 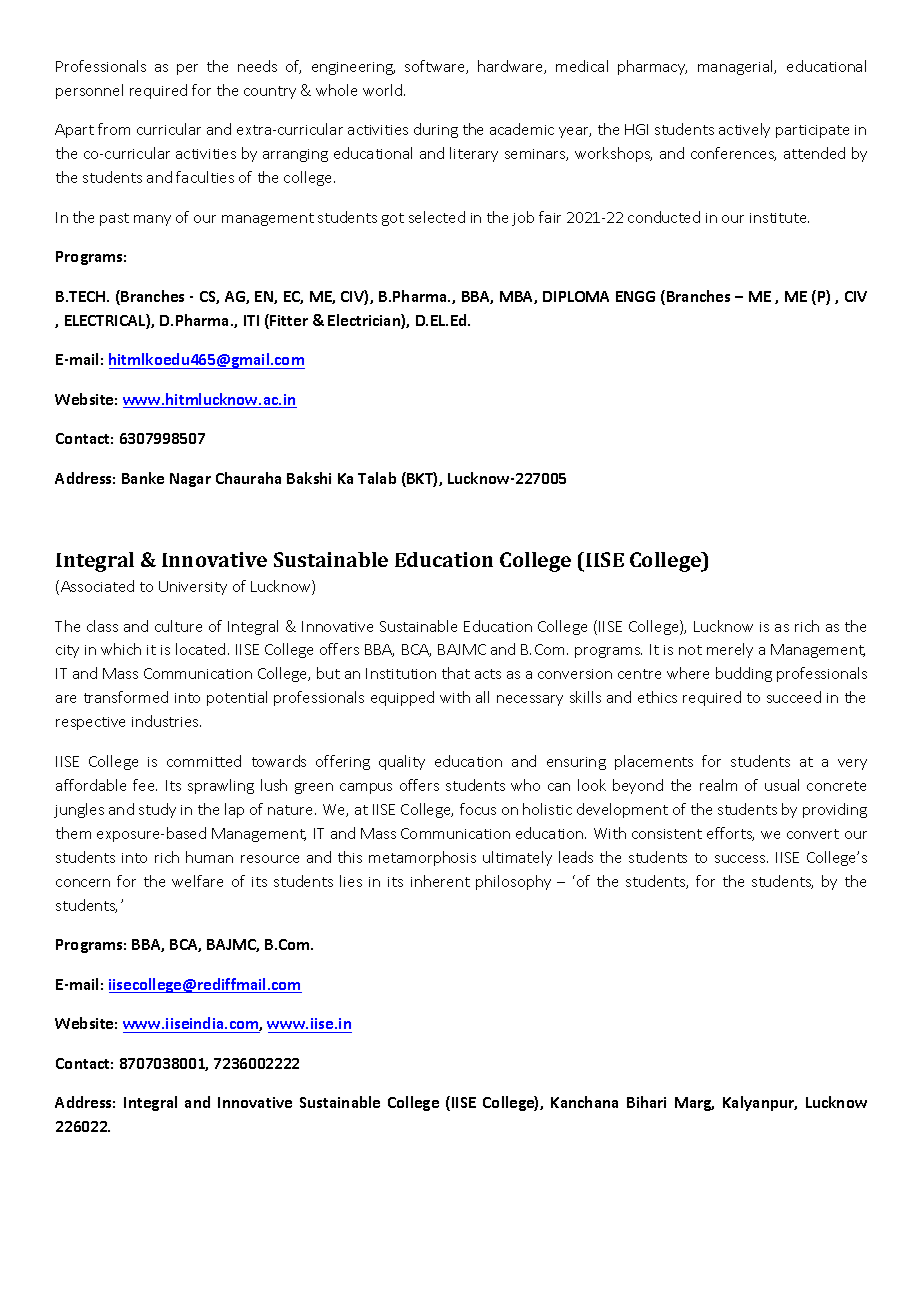 I want to click on Fitter, so click(x=288, y=321).
